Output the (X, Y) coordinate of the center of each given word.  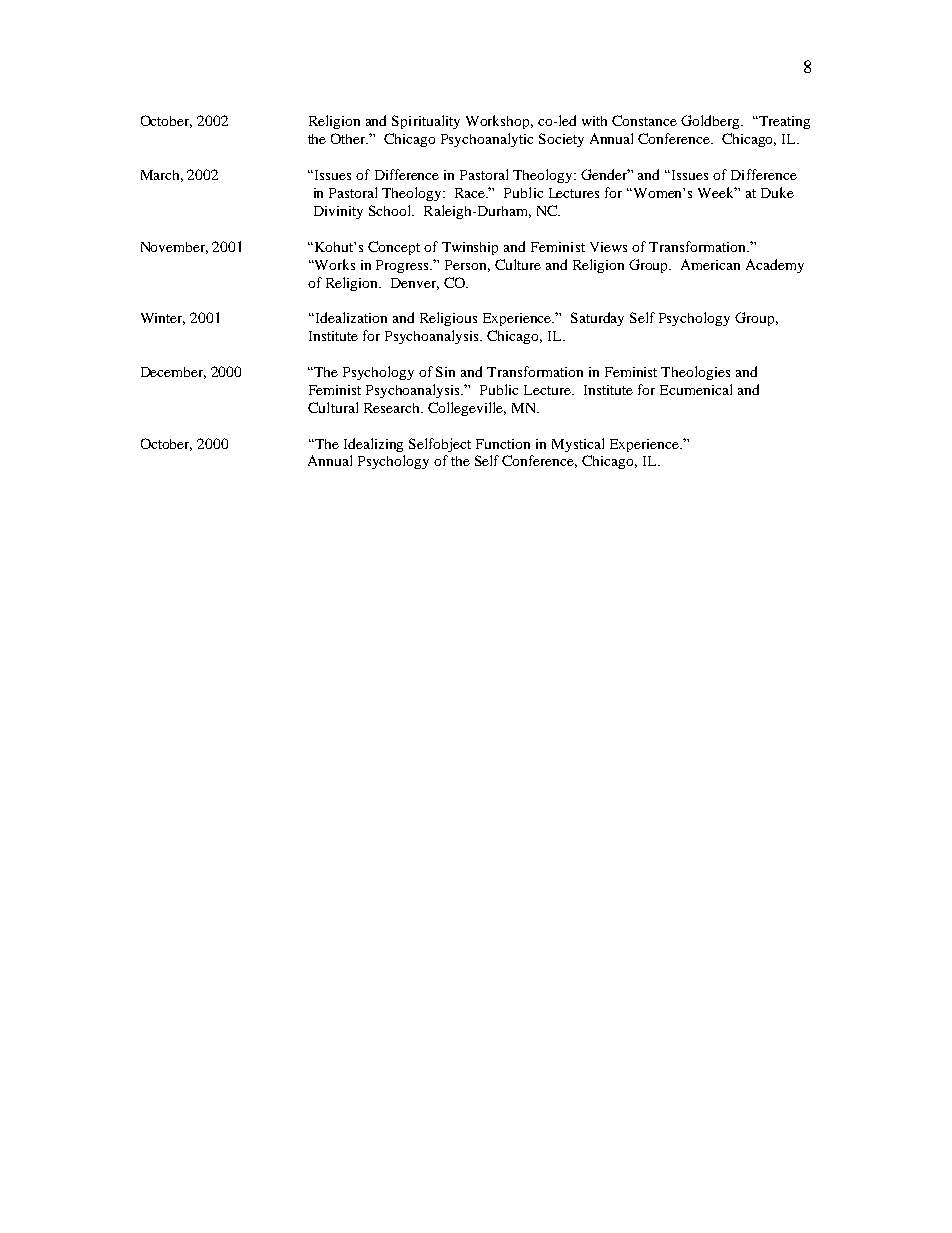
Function (503, 444)
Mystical (578, 445)
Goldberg (711, 122)
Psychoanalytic (487, 140)
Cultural (333, 407)
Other (349, 138)
